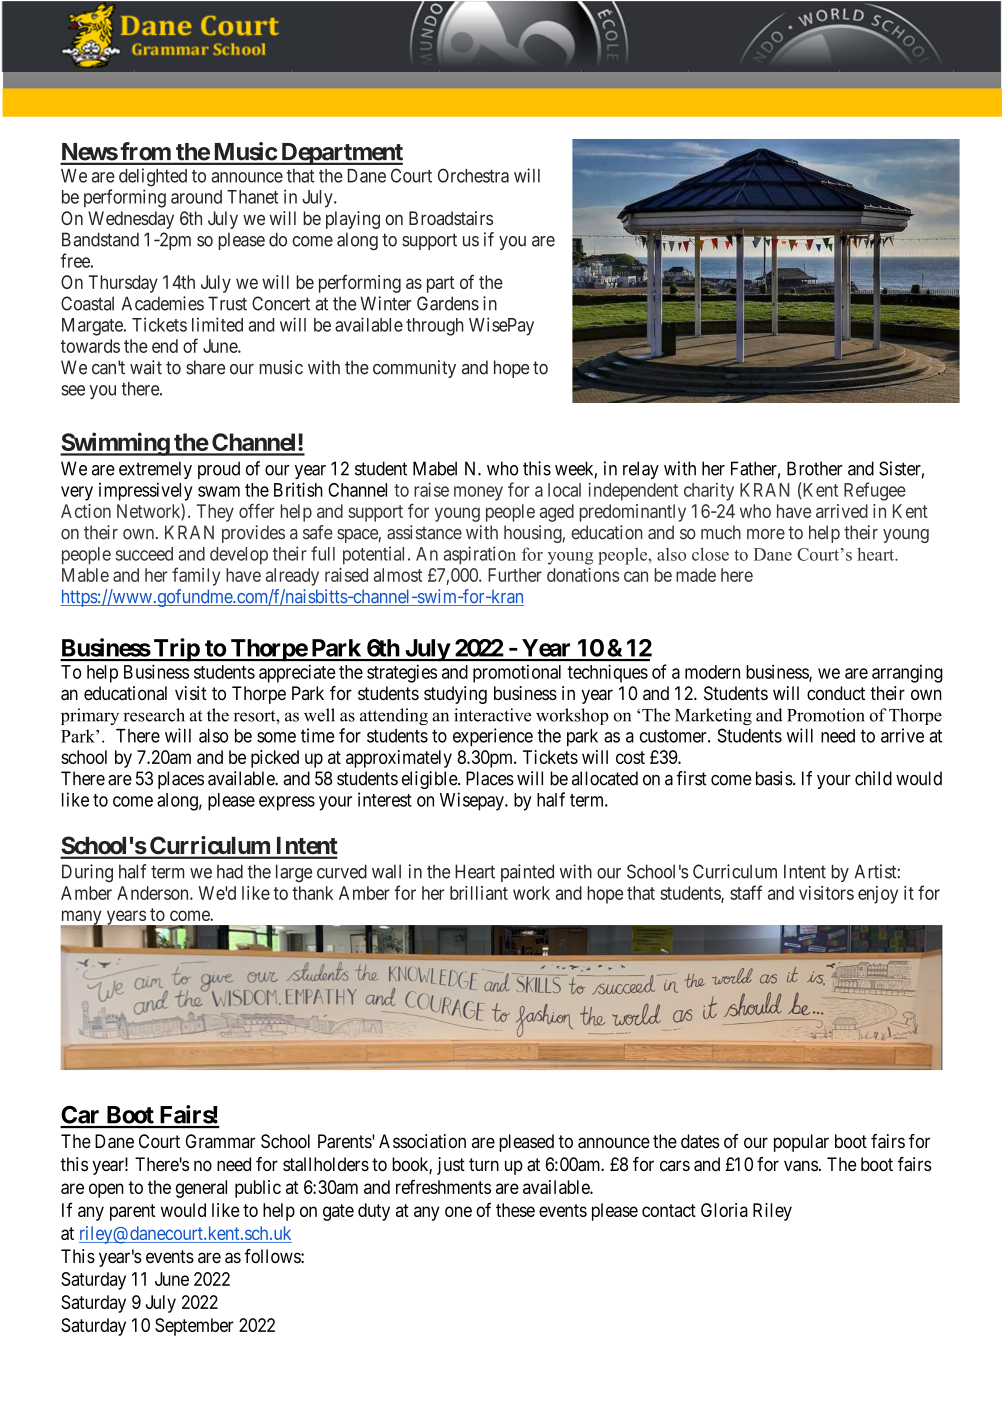  I want to click on Gloria, so click(724, 1210).
